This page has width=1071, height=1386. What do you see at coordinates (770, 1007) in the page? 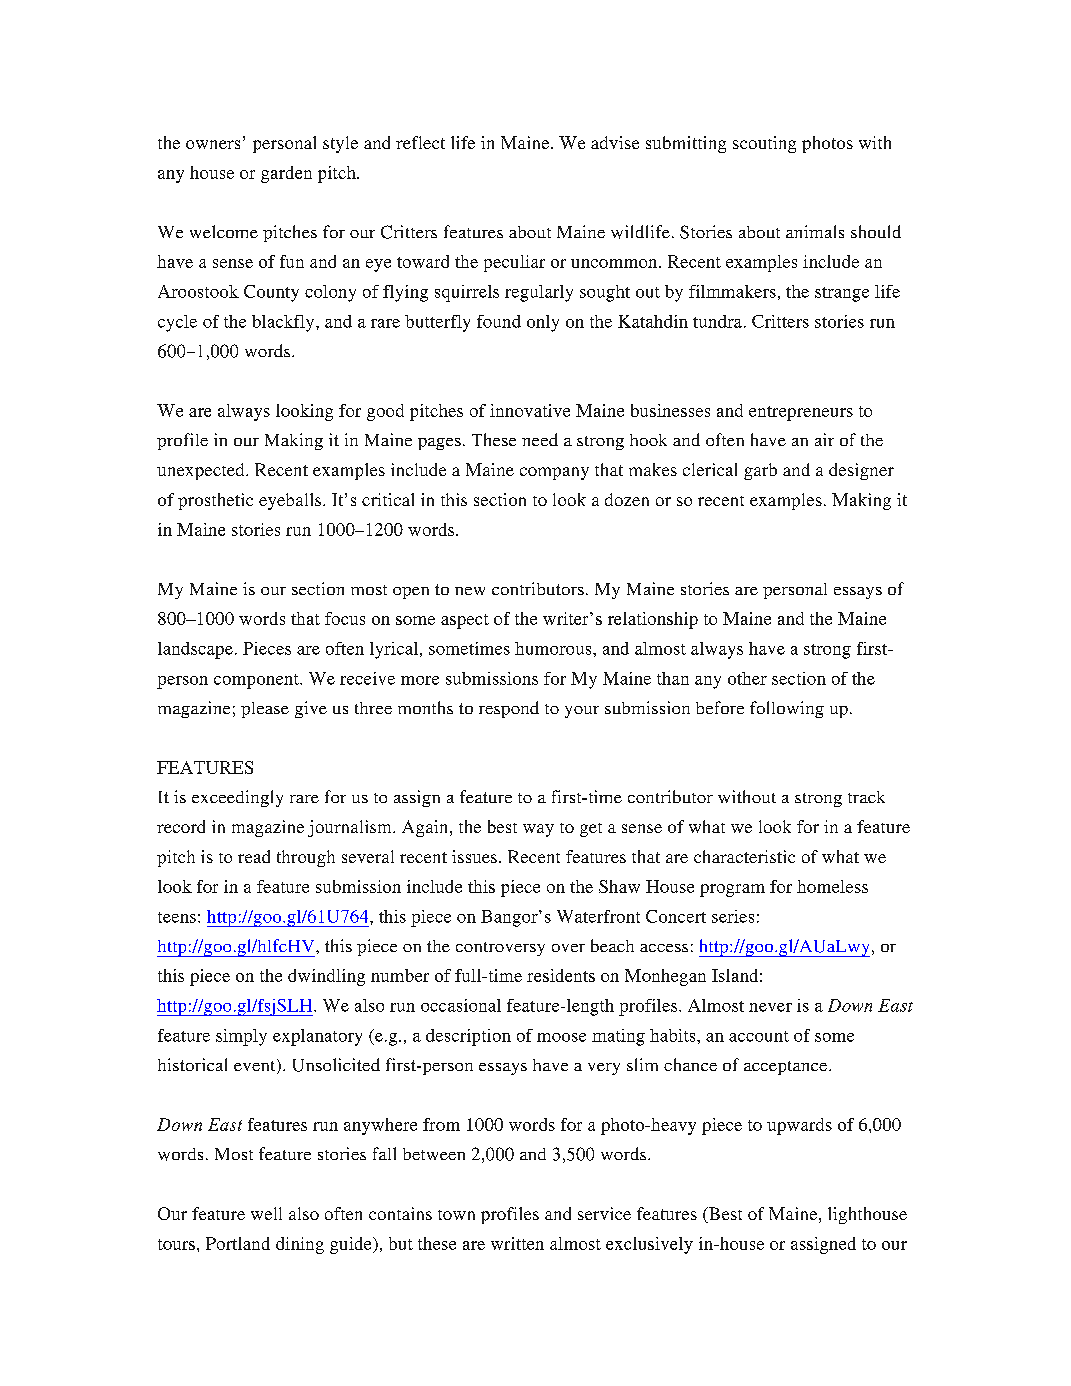
I see `never` at bounding box center [770, 1007].
